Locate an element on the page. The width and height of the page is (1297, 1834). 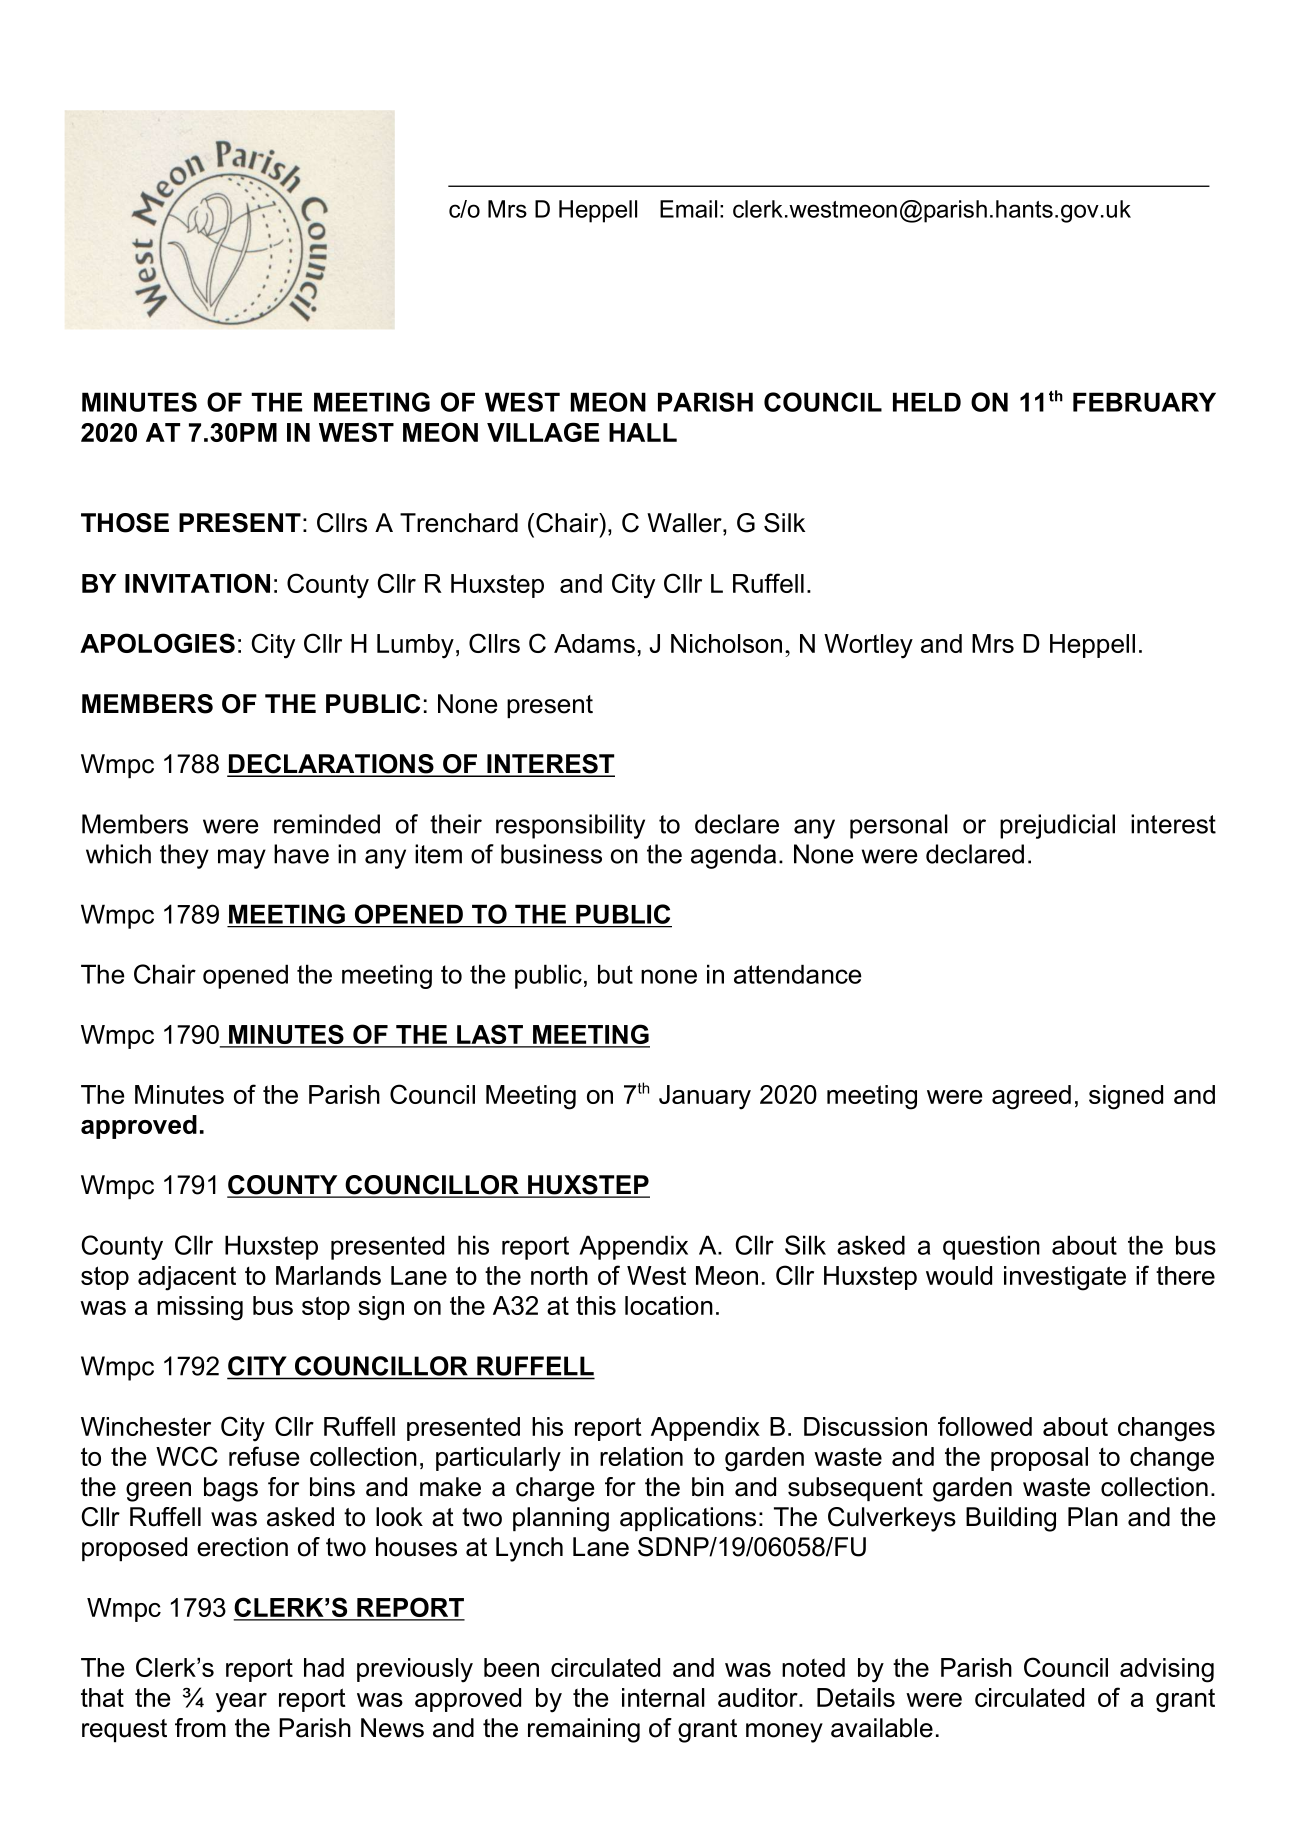
adjacent is located at coordinates (187, 1278).
